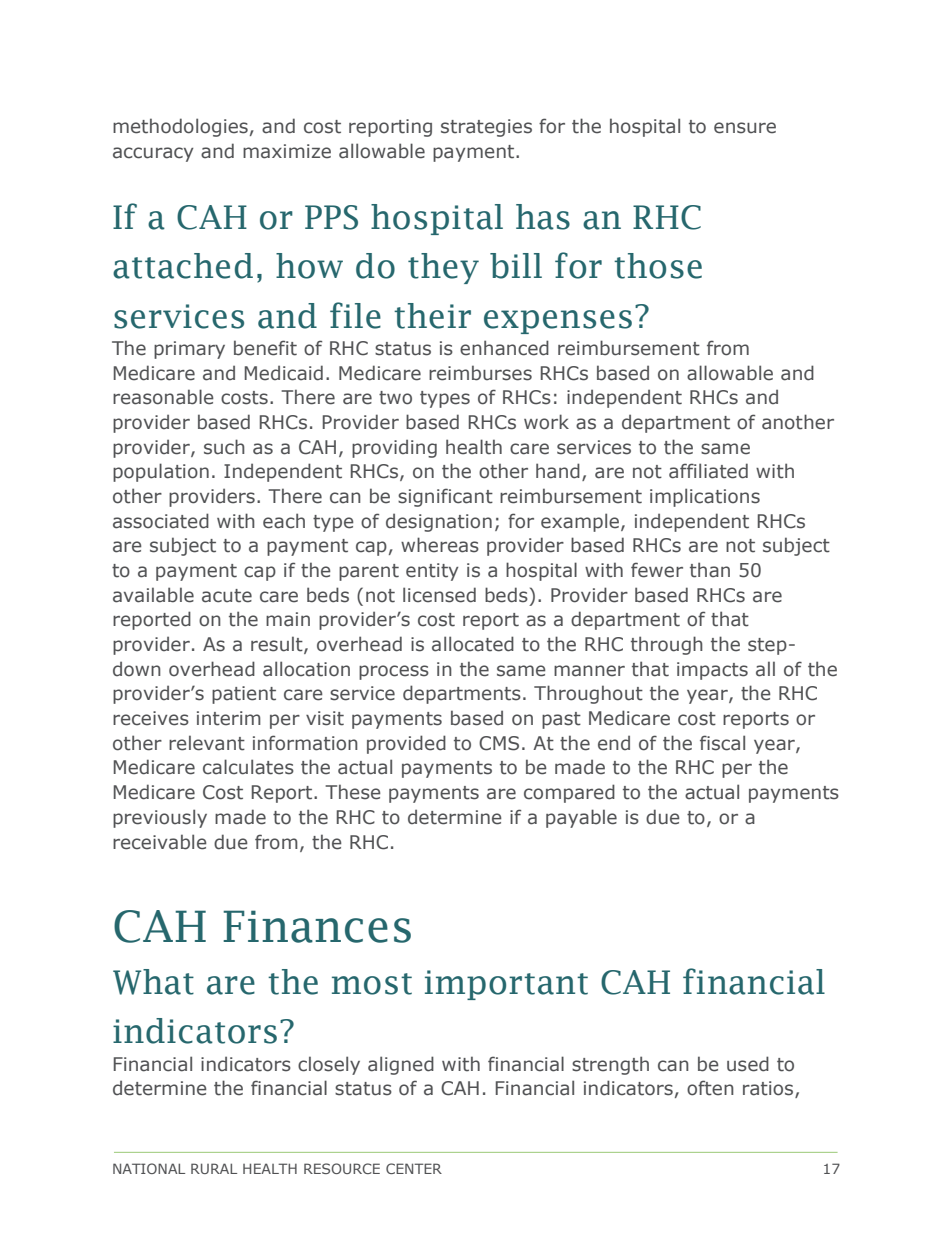 This image has height=1233, width=952. I want to click on impacts, so click(712, 671).
